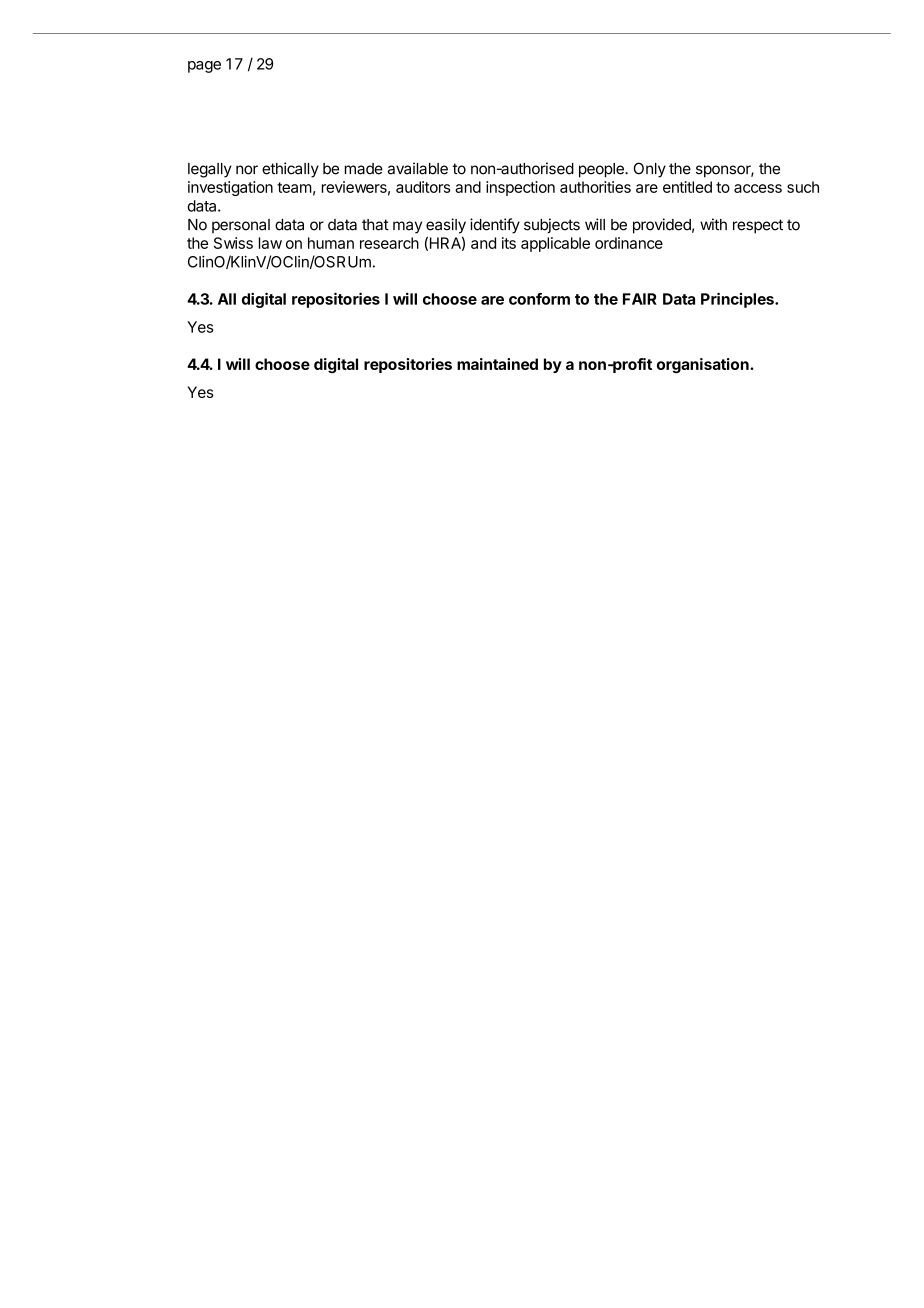 This screenshot has height=1308, width=924. I want to click on FAIR, so click(640, 299).
